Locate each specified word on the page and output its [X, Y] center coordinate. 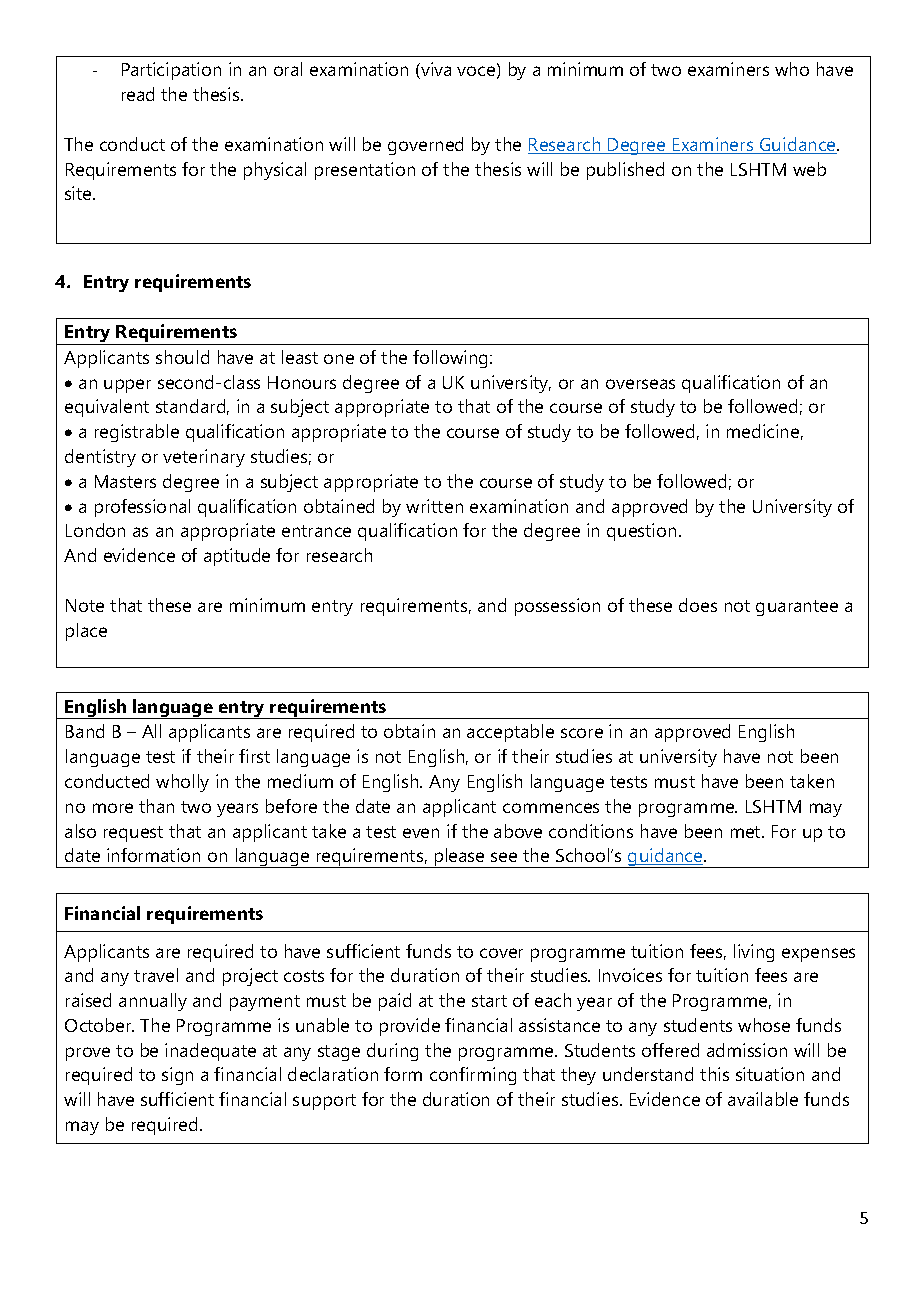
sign [177, 1076]
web [809, 169]
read [138, 94]
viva [435, 70]
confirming [473, 1076]
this [714, 1074]
